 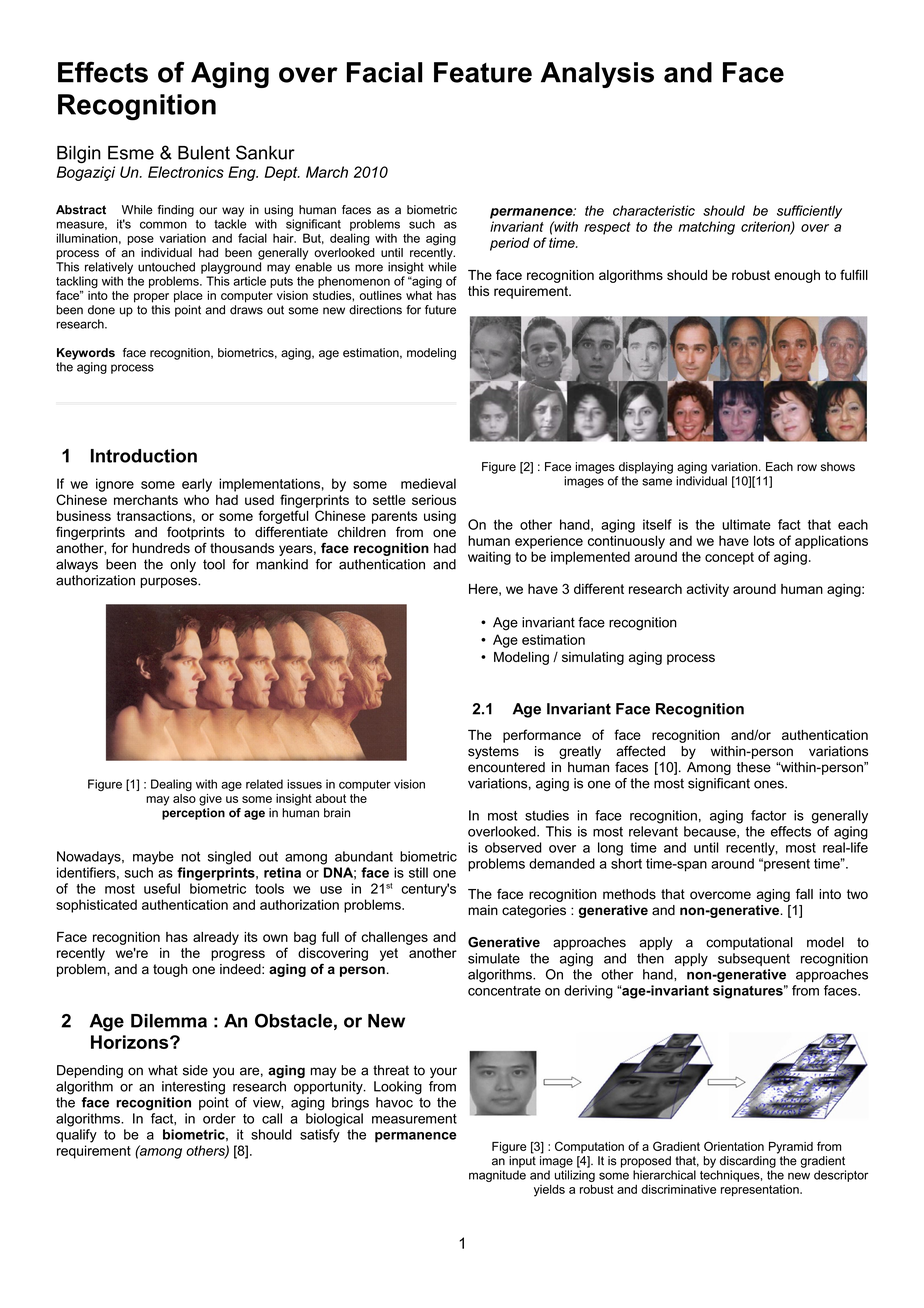 I want to click on Esme, so click(x=131, y=153).
